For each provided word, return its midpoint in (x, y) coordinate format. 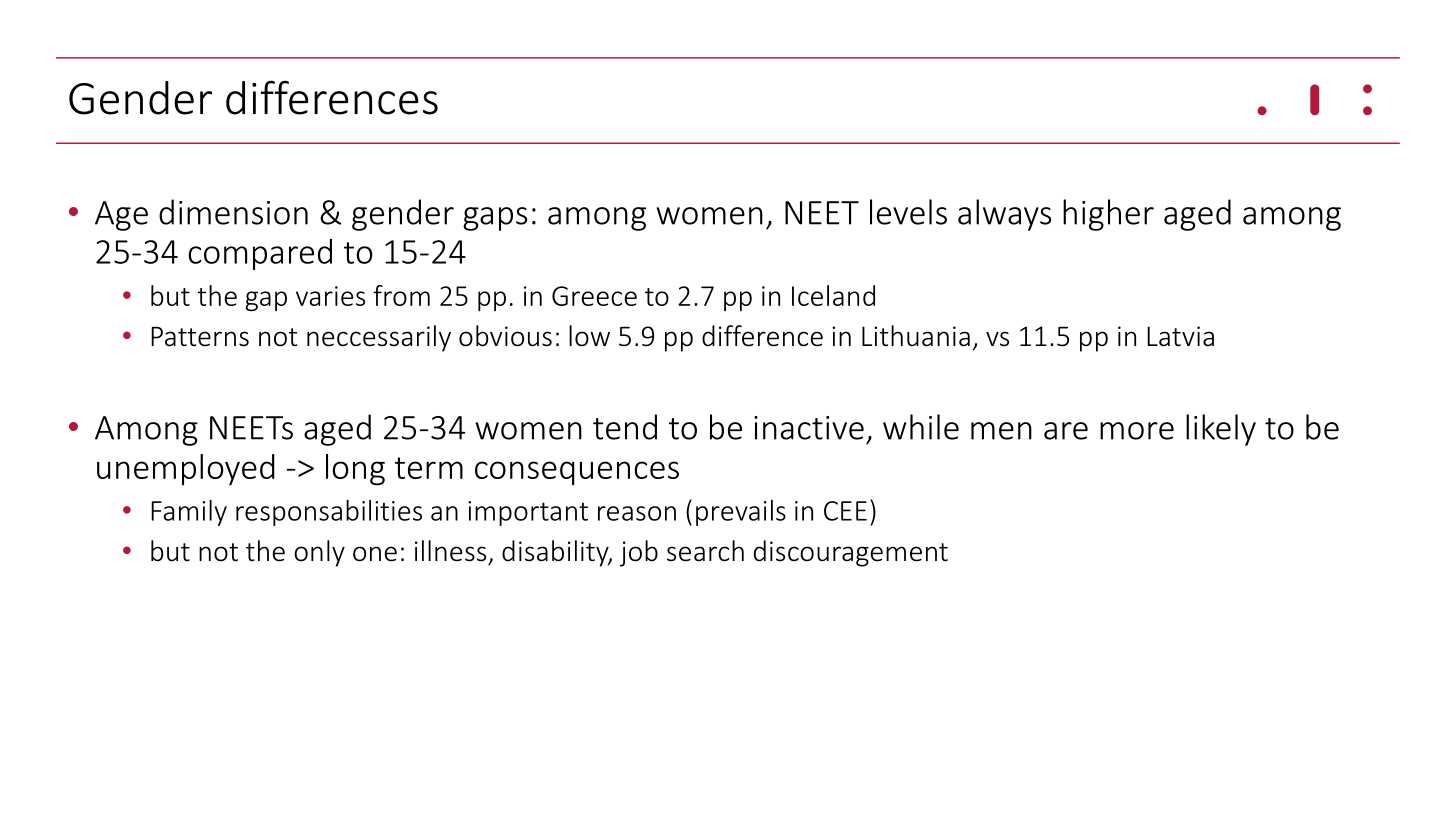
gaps (495, 219)
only (319, 553)
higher (1108, 215)
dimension (233, 212)
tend (625, 427)
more (1137, 431)
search (705, 551)
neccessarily (379, 338)
